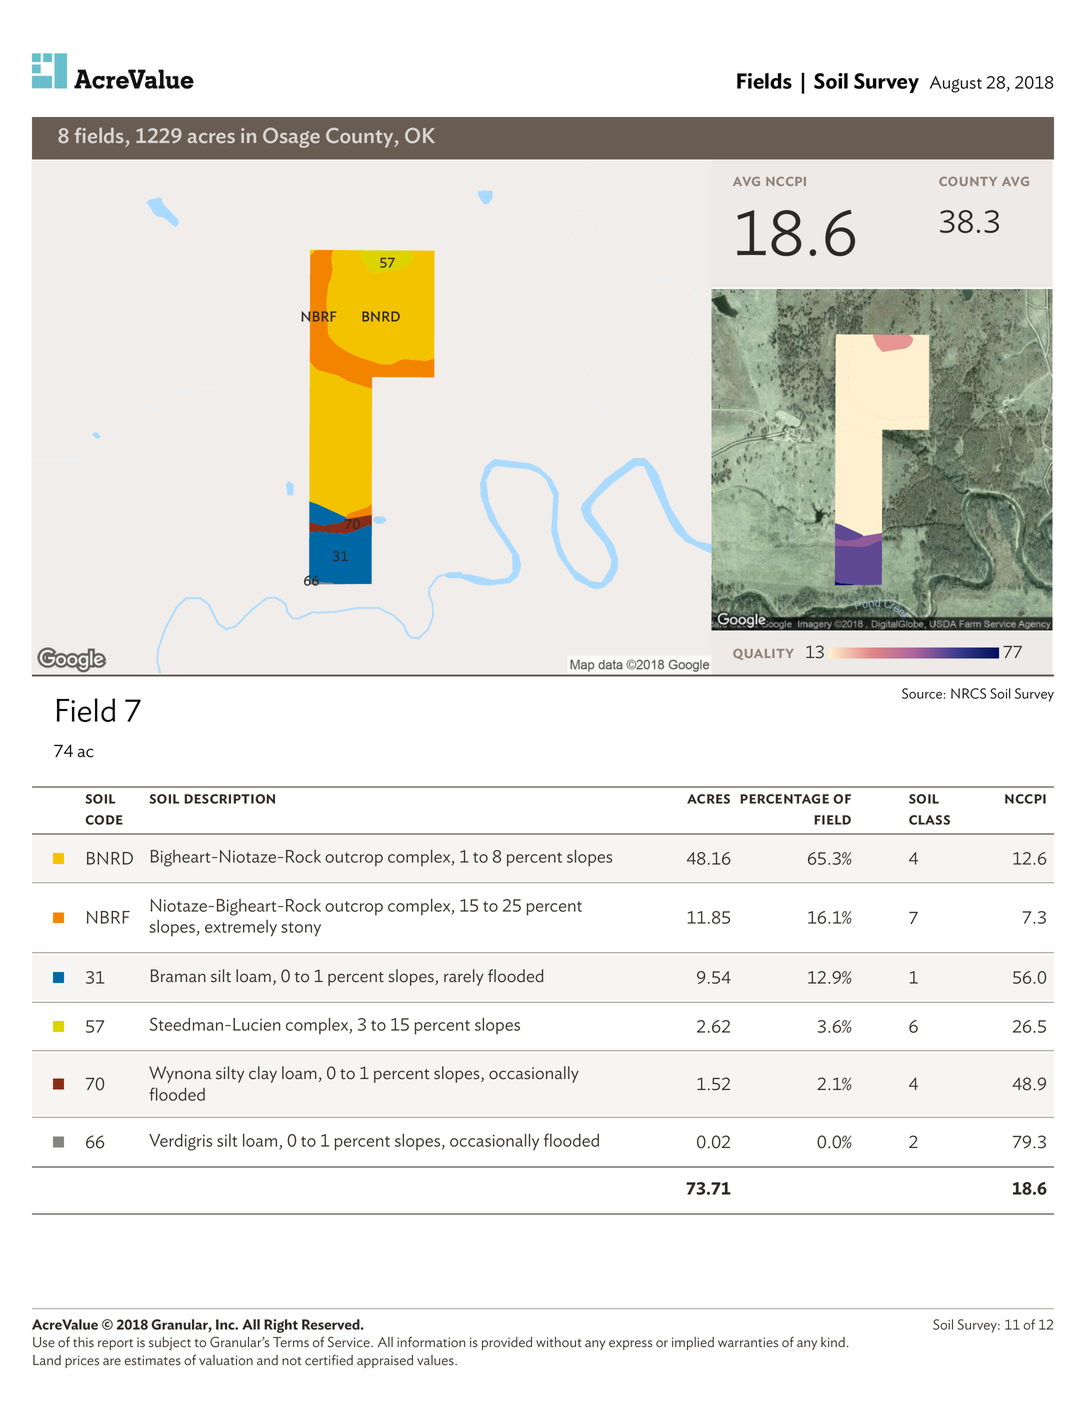 The image size is (1086, 1406). Describe the element at coordinates (507, 1343) in the document. I see `provided` at that location.
